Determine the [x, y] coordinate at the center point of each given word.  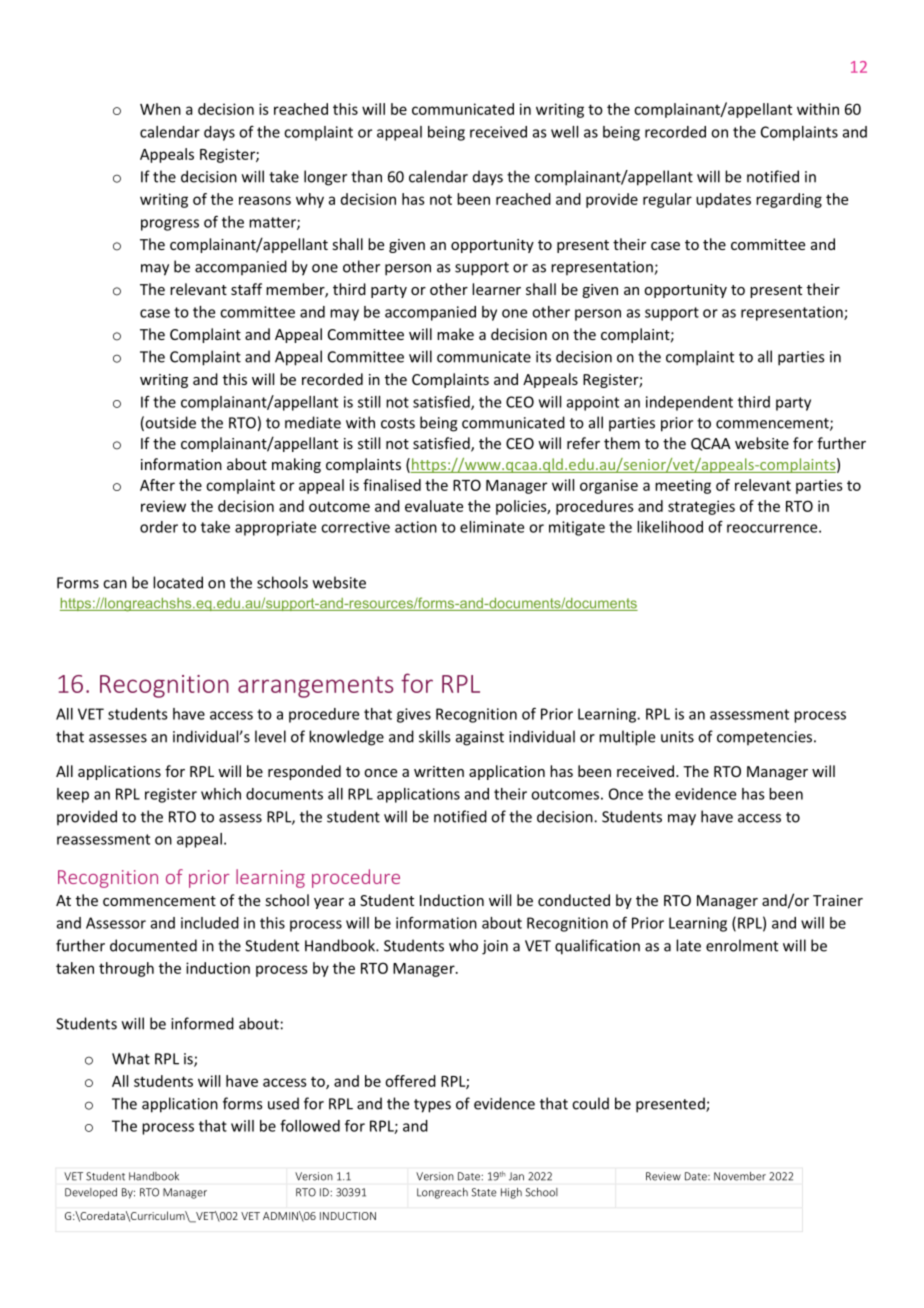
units [677, 737]
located [178, 582]
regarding [789, 200]
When [160, 109]
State [484, 1192]
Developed [91, 1193]
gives [414, 715]
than [366, 176]
